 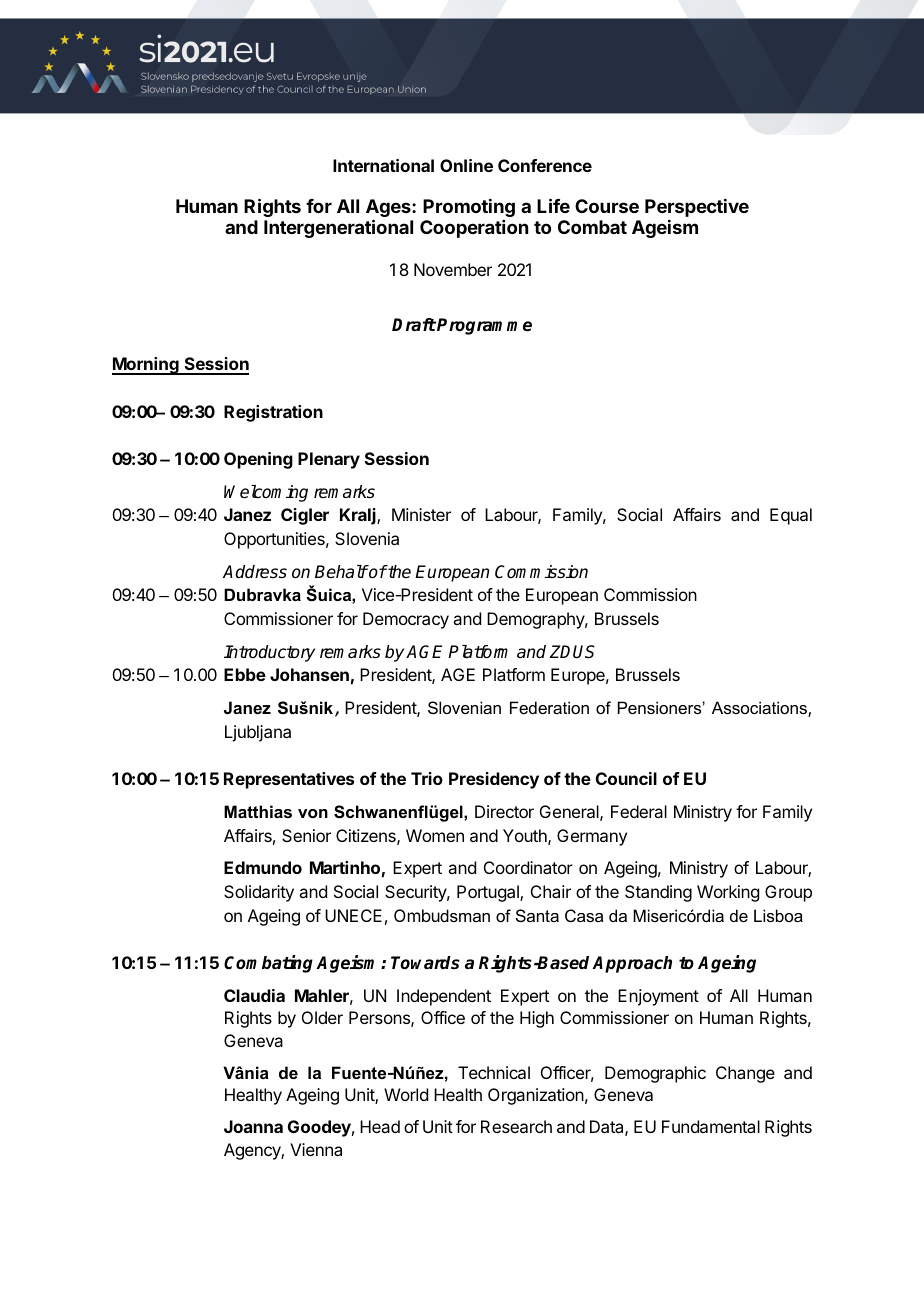 I want to click on Promoting, so click(x=469, y=208).
